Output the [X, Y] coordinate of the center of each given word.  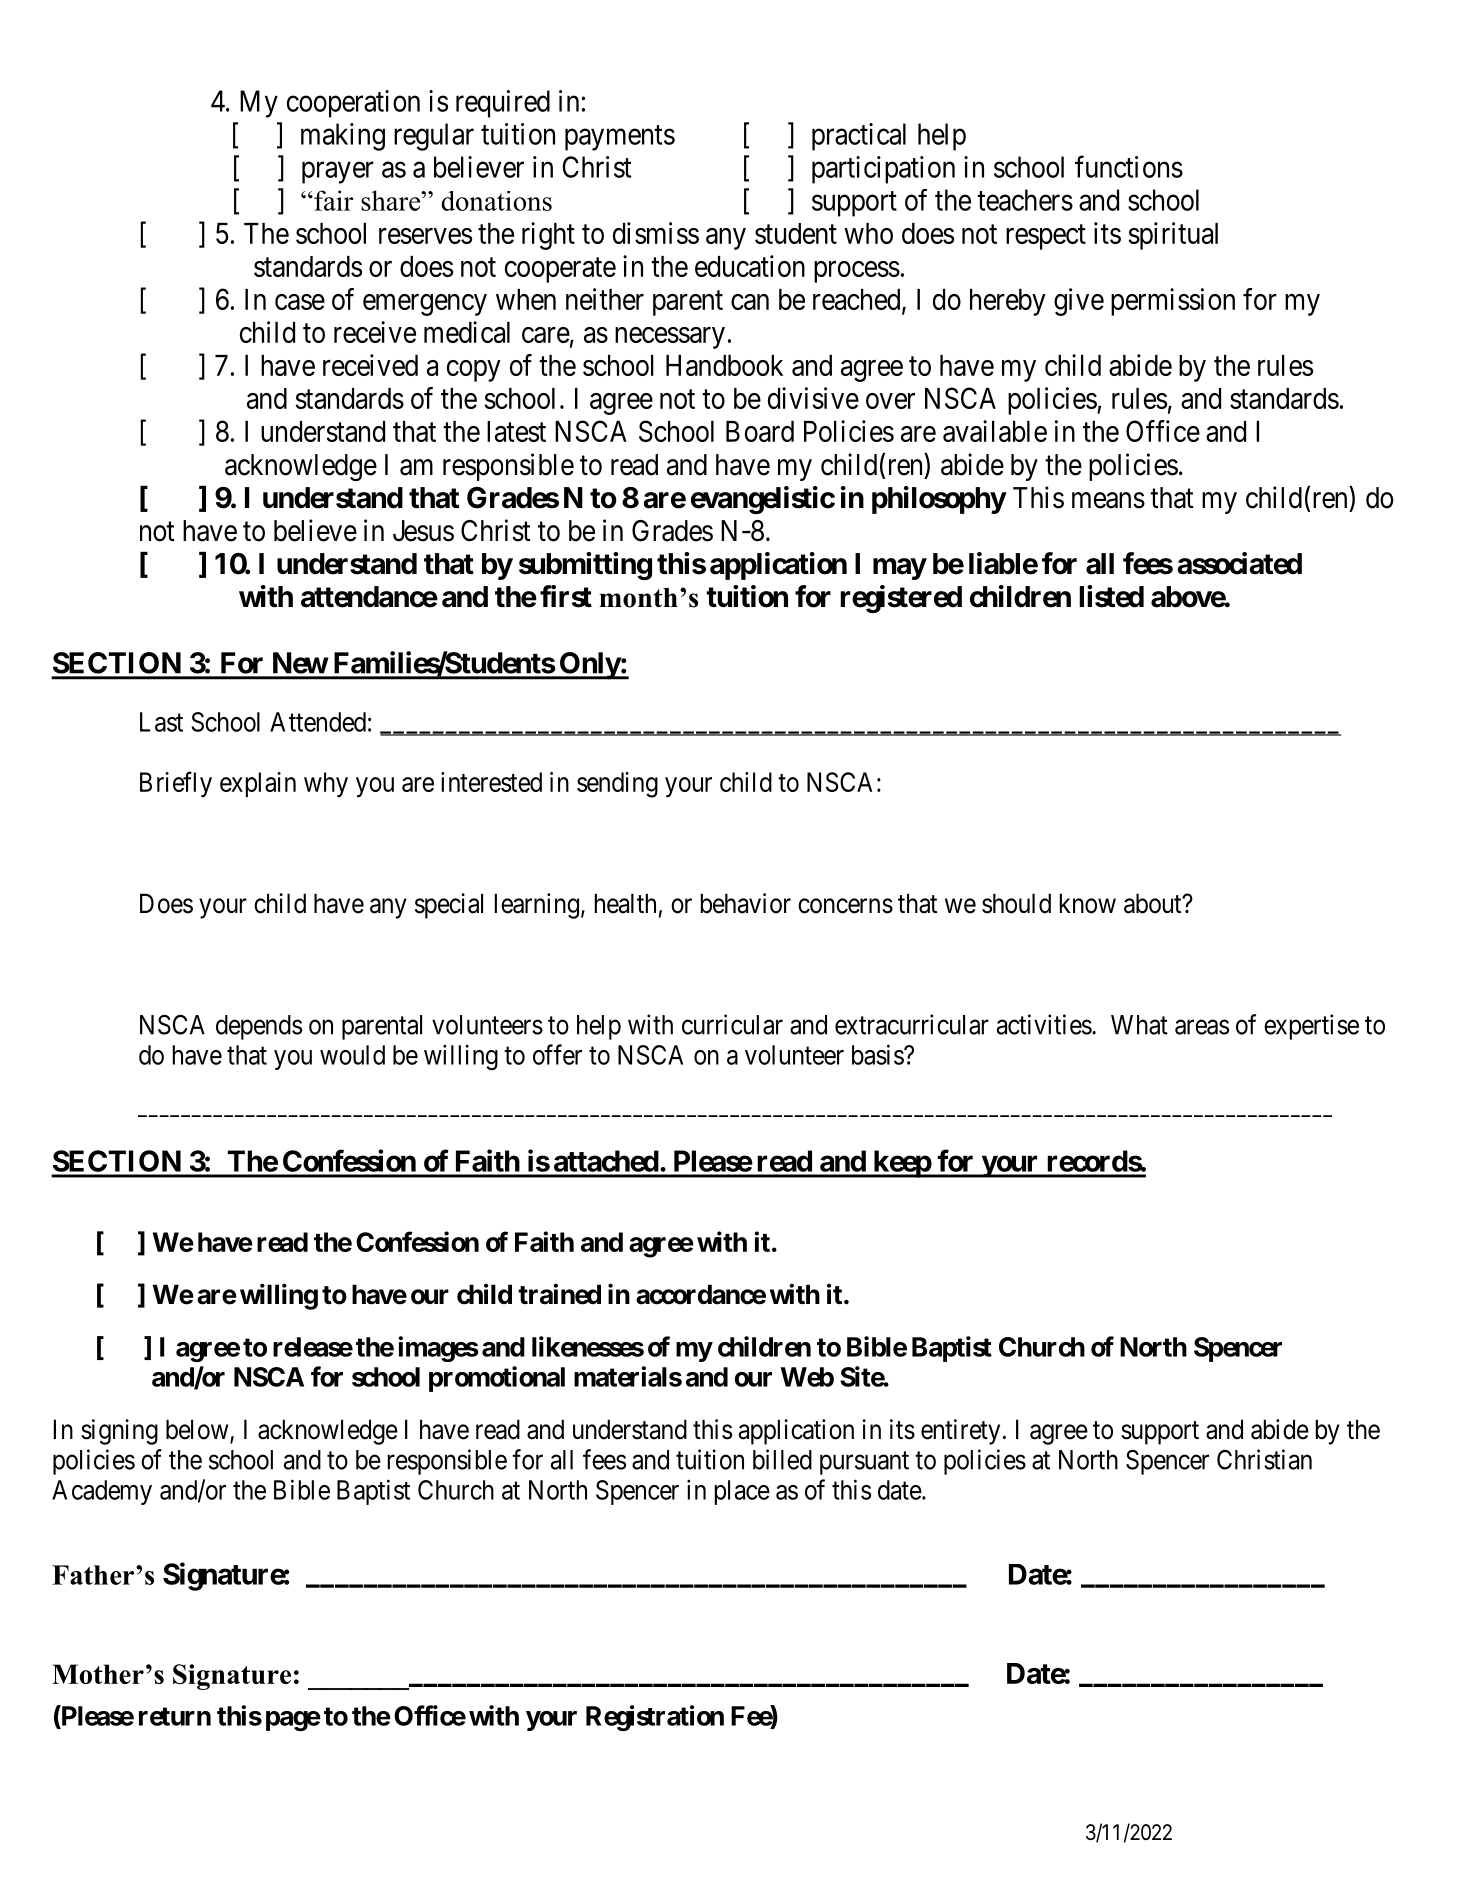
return [175, 1716]
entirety [960, 1432]
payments [620, 138]
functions [1129, 166]
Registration [655, 1718]
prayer [338, 173]
